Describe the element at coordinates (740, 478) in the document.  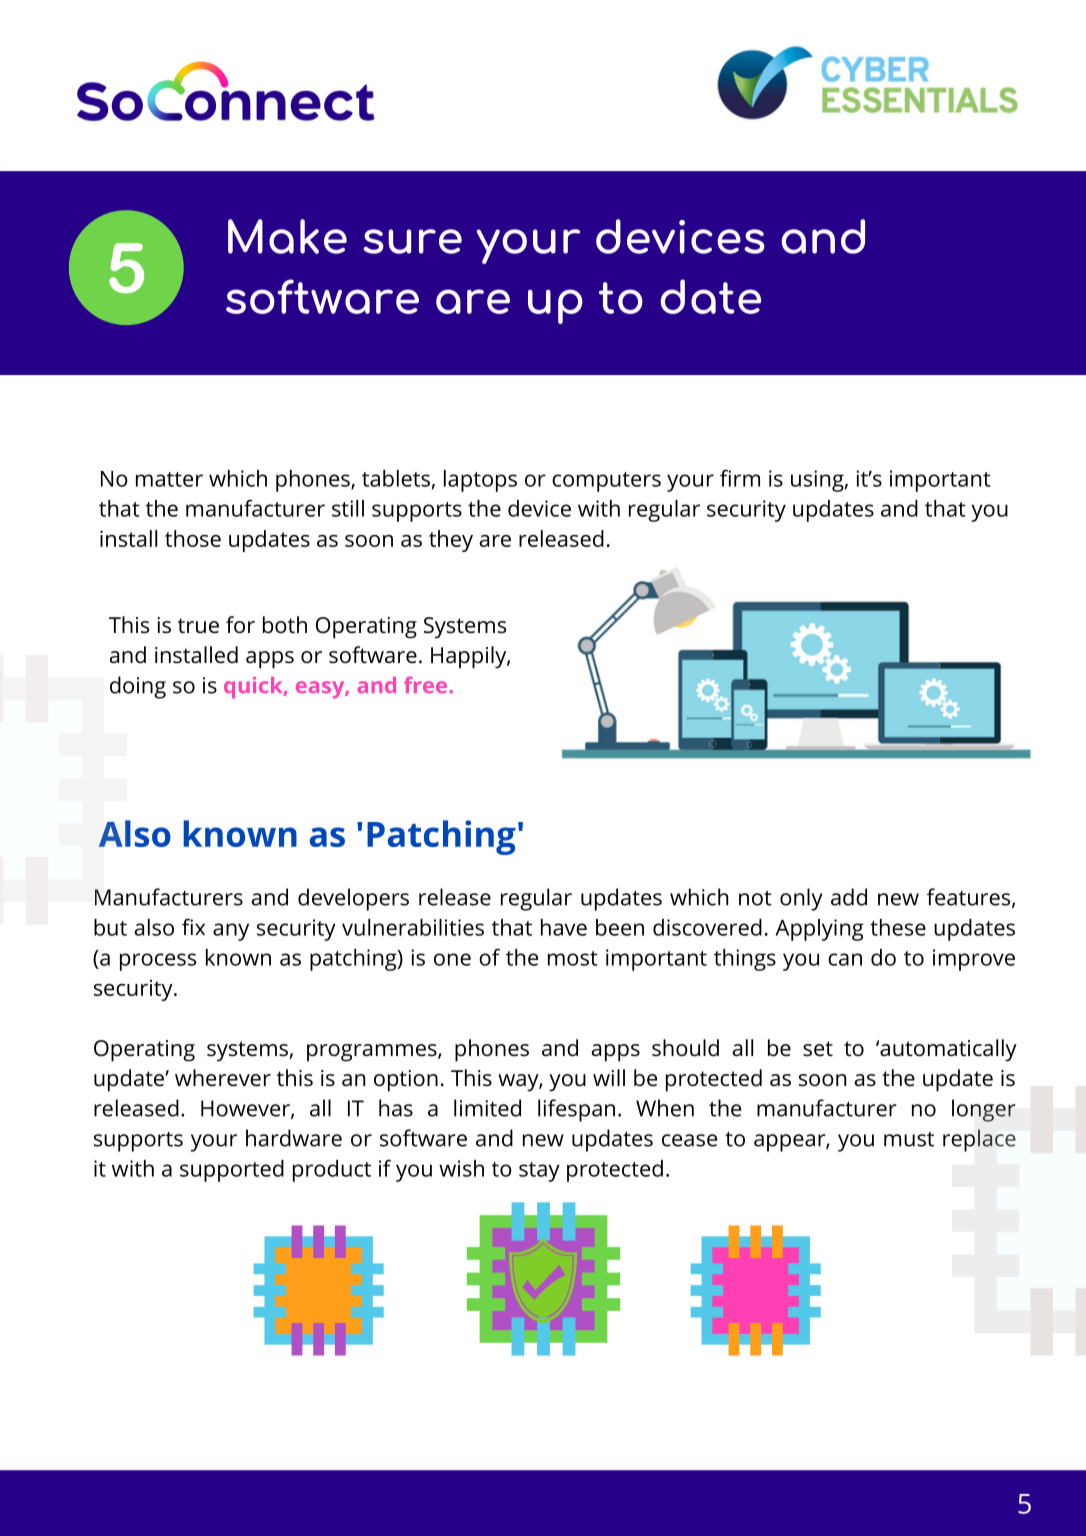
I see `firm` at that location.
